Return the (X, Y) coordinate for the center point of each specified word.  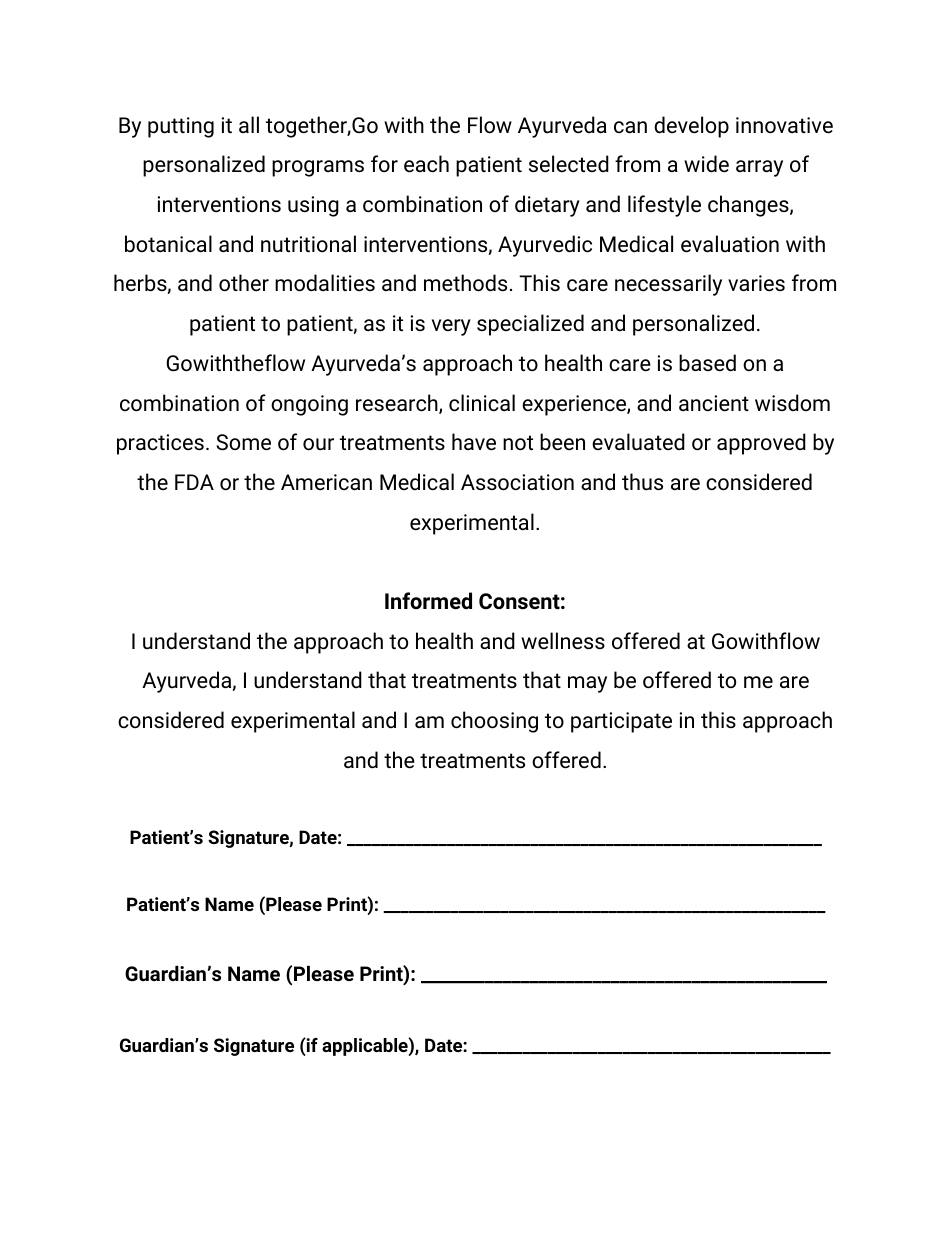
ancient (714, 403)
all (249, 124)
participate (621, 722)
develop (691, 127)
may (587, 684)
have (474, 442)
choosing (494, 722)
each (426, 164)
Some (243, 442)
